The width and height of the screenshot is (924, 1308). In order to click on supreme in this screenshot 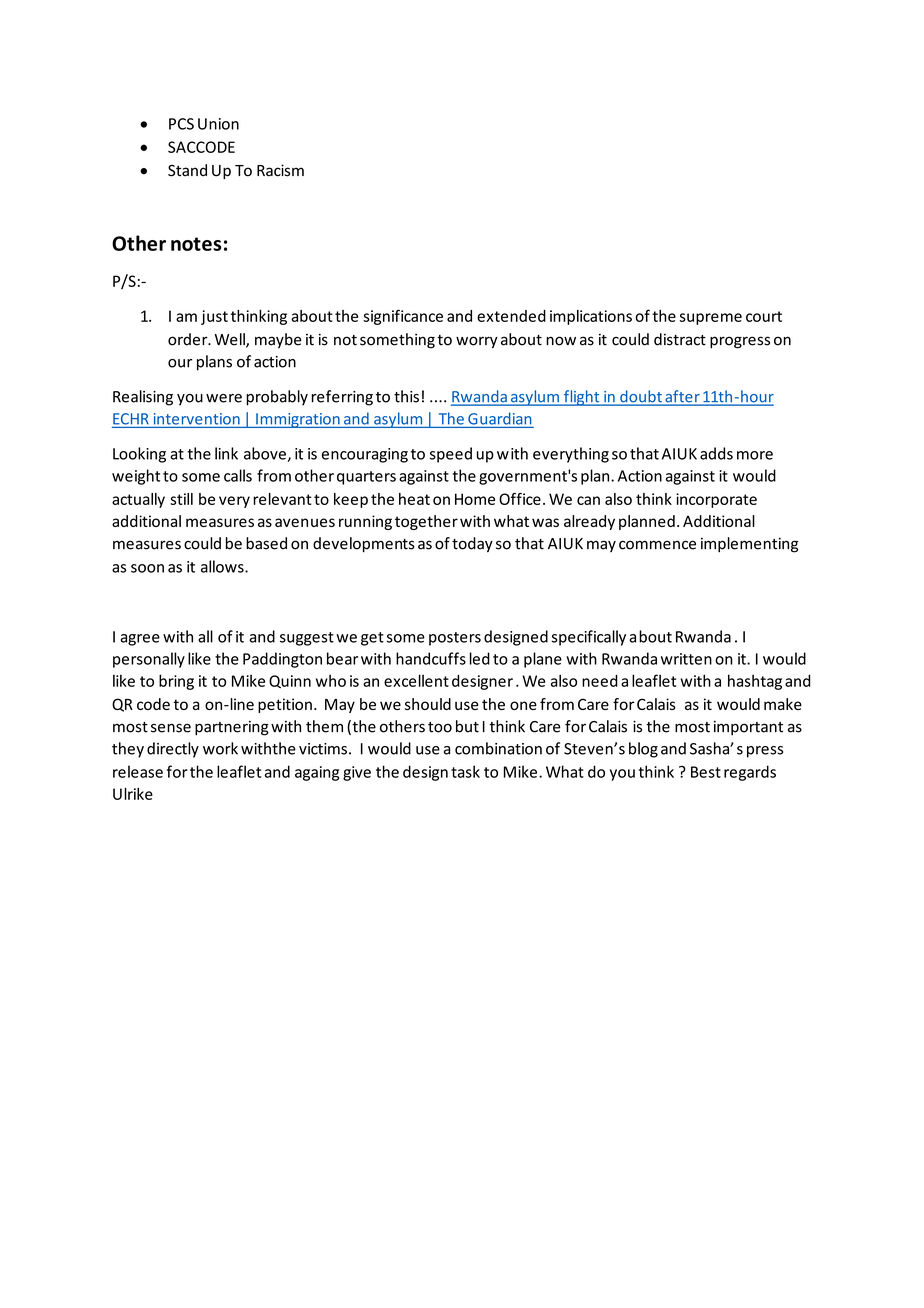, I will do `click(711, 319)`.
